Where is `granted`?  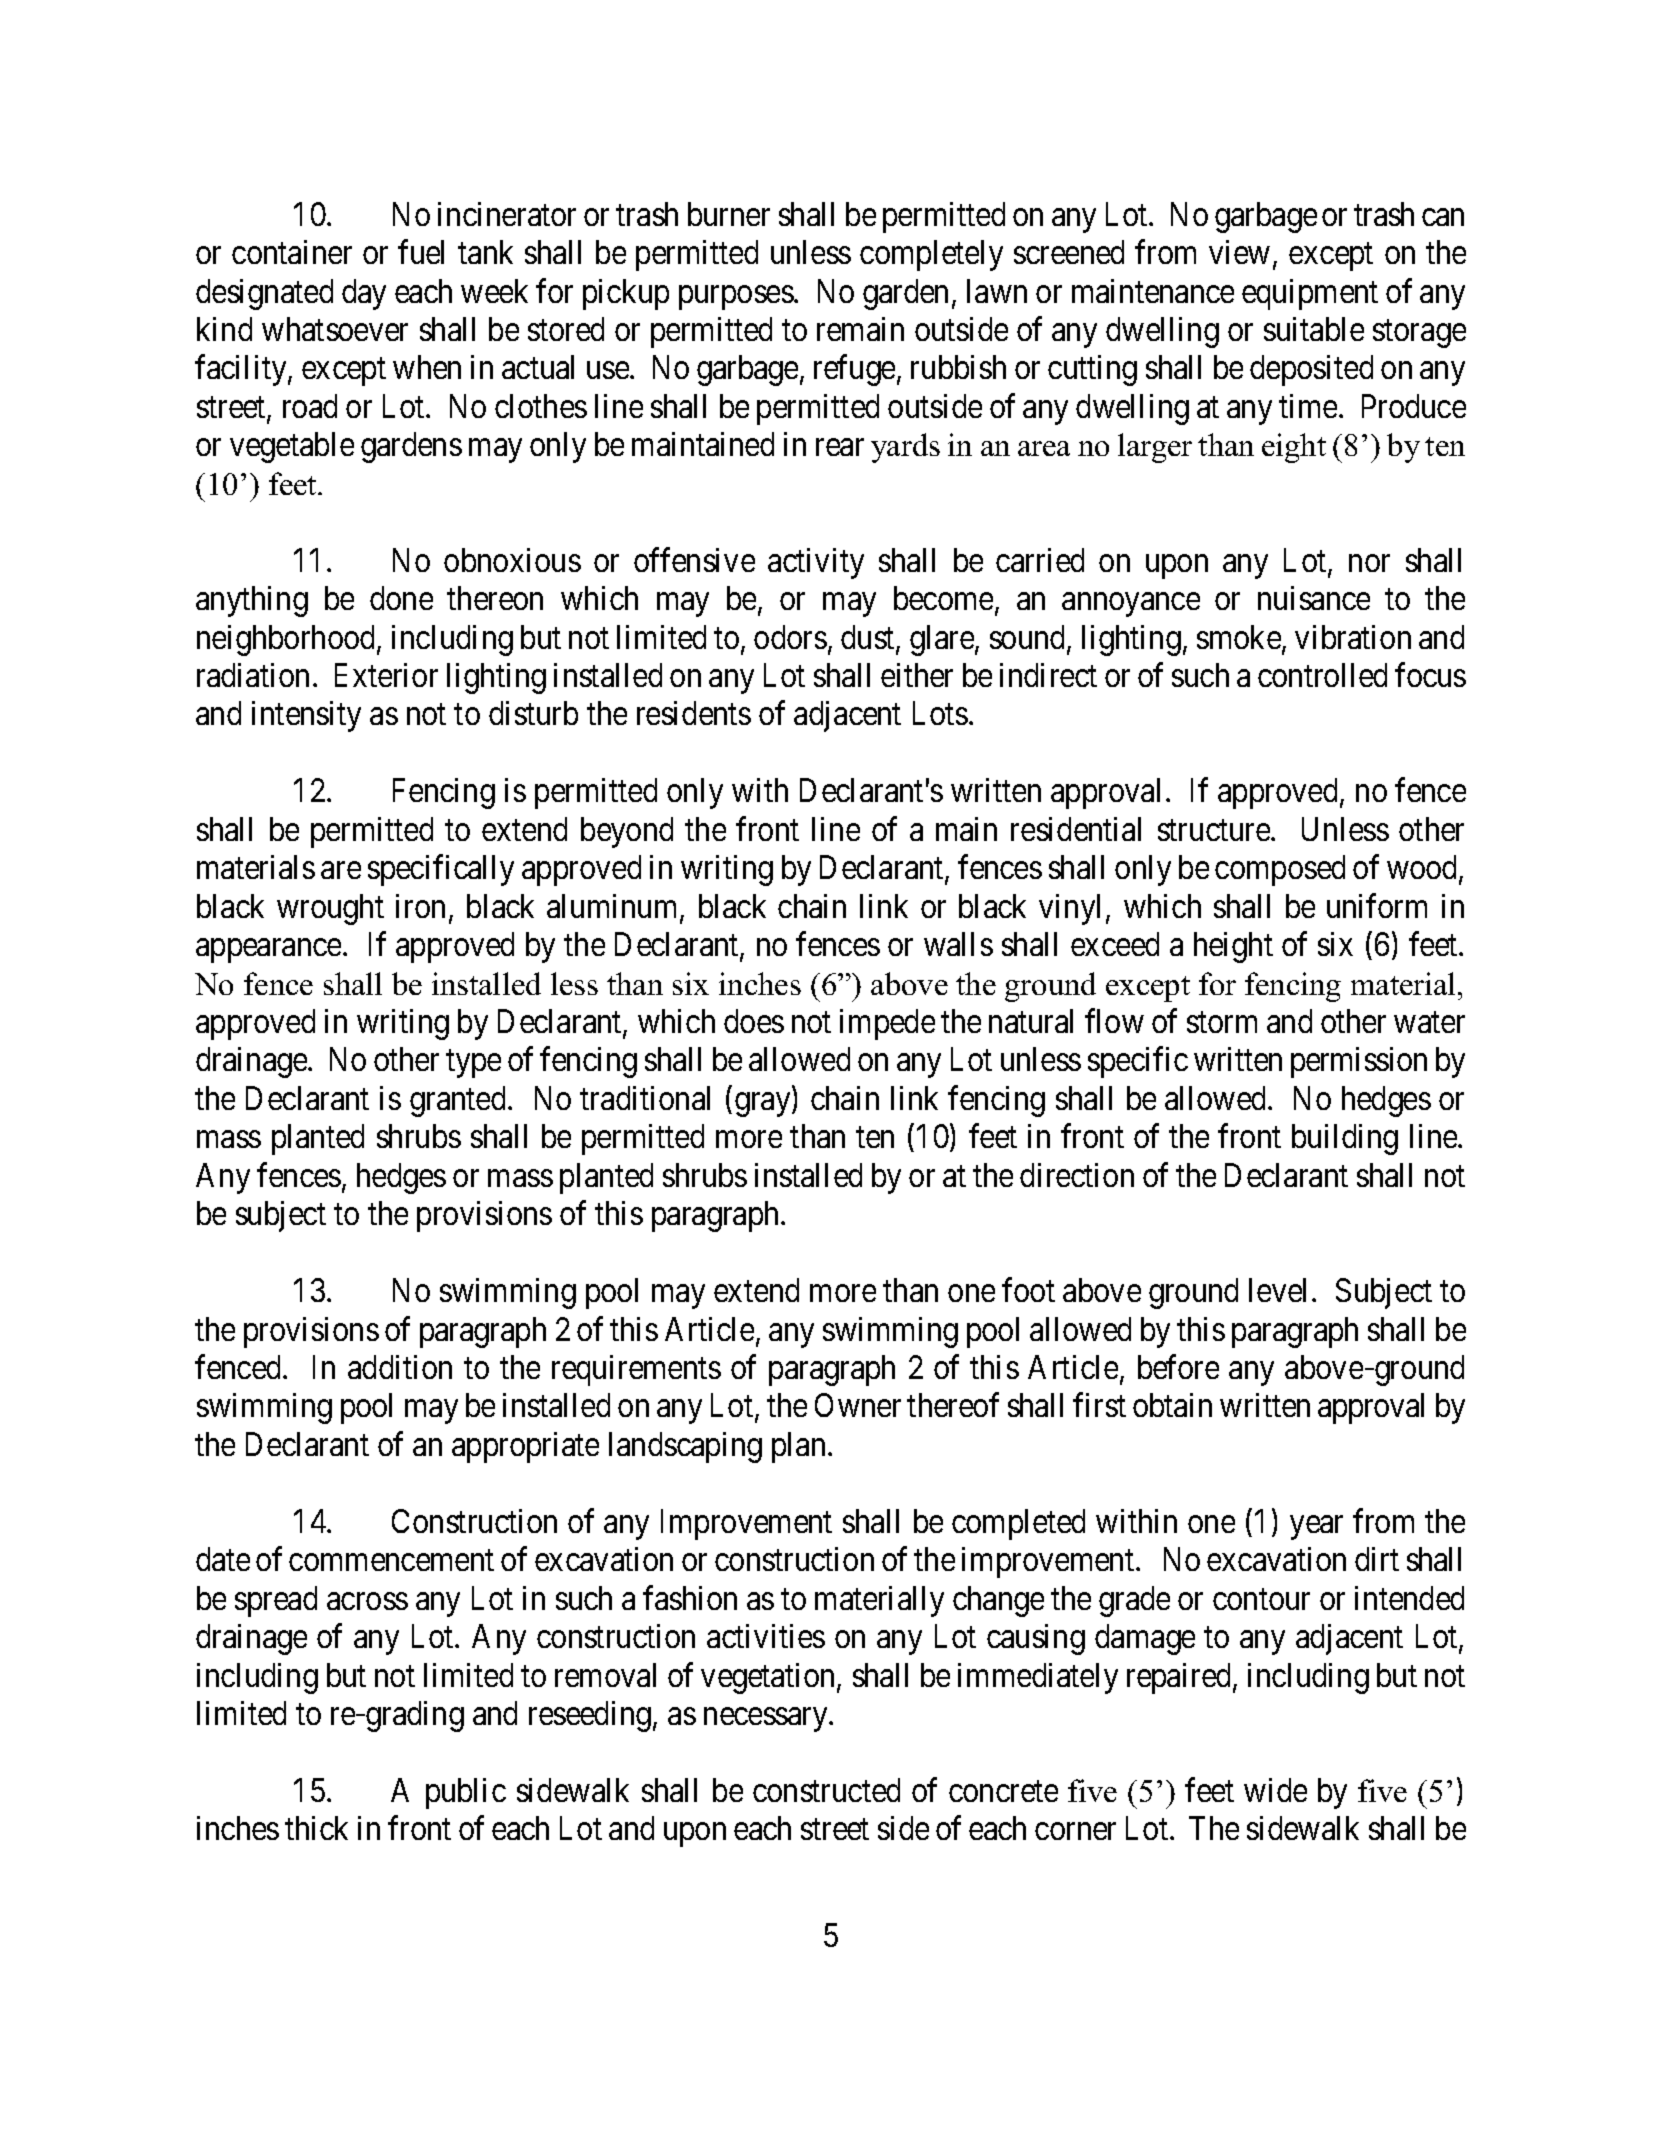
granted is located at coordinates (459, 1101).
